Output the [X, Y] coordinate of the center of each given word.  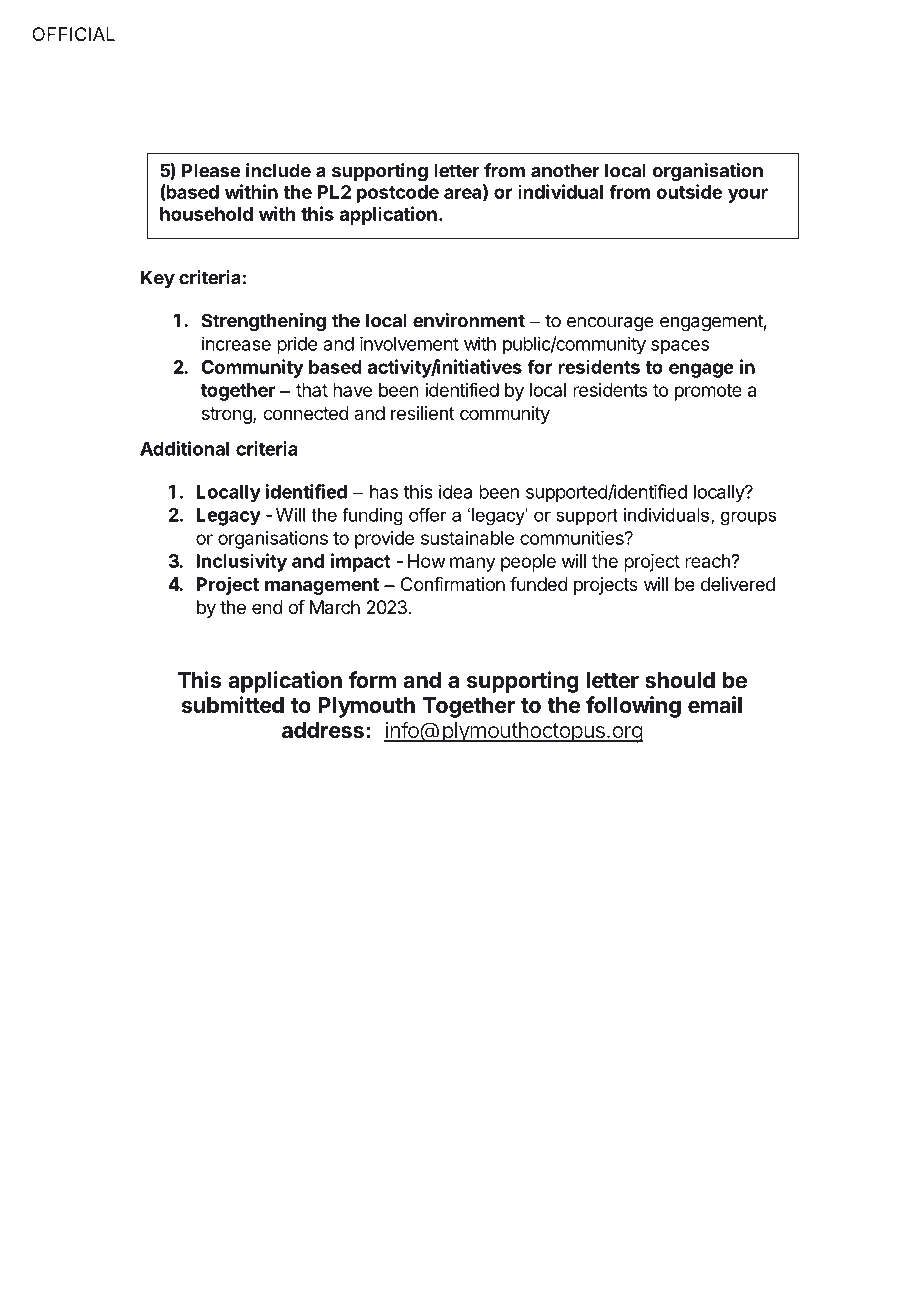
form [372, 679]
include [278, 170]
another [565, 170]
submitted [233, 705]
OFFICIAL [73, 34]
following [633, 707]
